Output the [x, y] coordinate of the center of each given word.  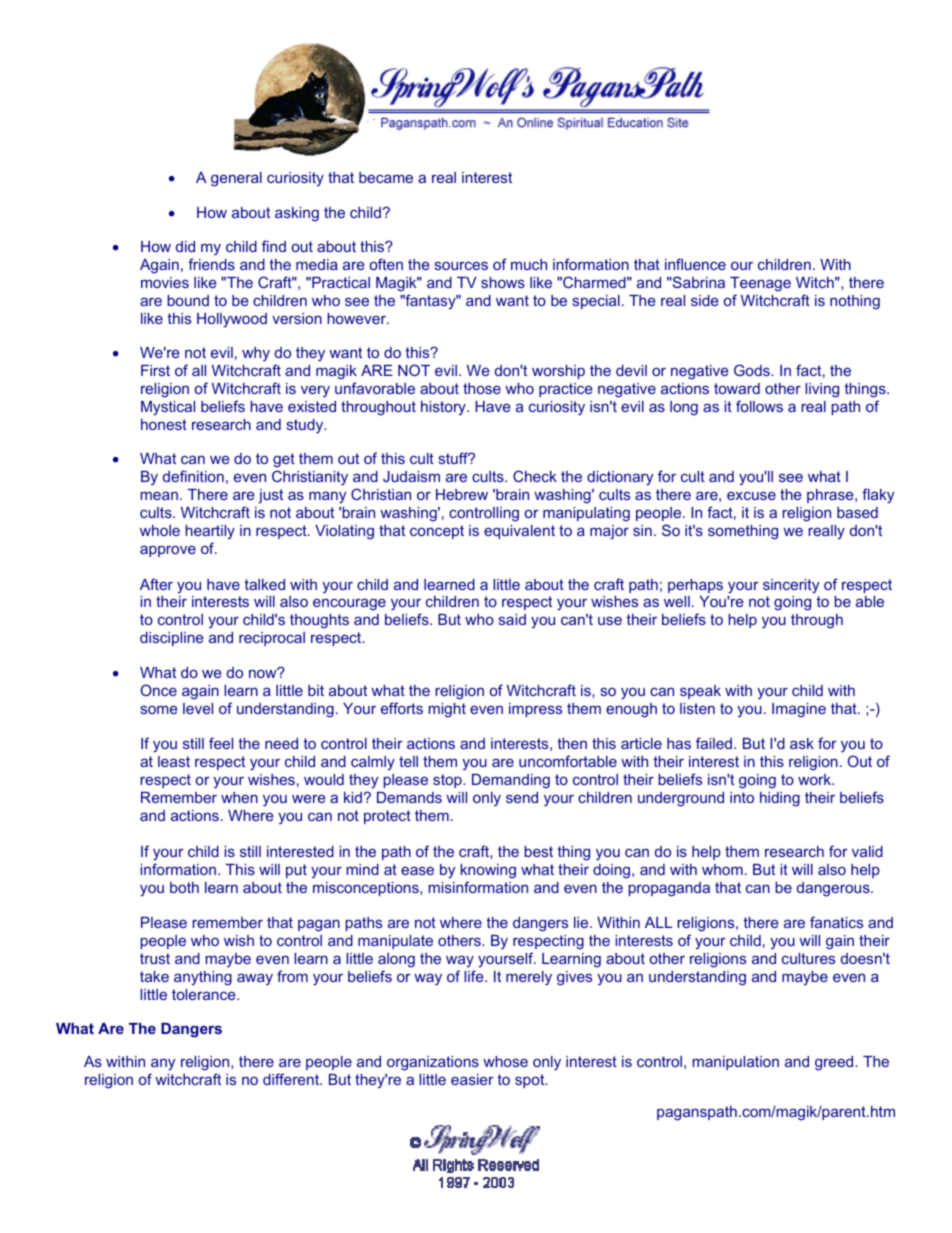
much [529, 264]
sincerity [791, 586]
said [512, 619]
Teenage [760, 284]
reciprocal [272, 639]
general [236, 179]
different [292, 1079]
